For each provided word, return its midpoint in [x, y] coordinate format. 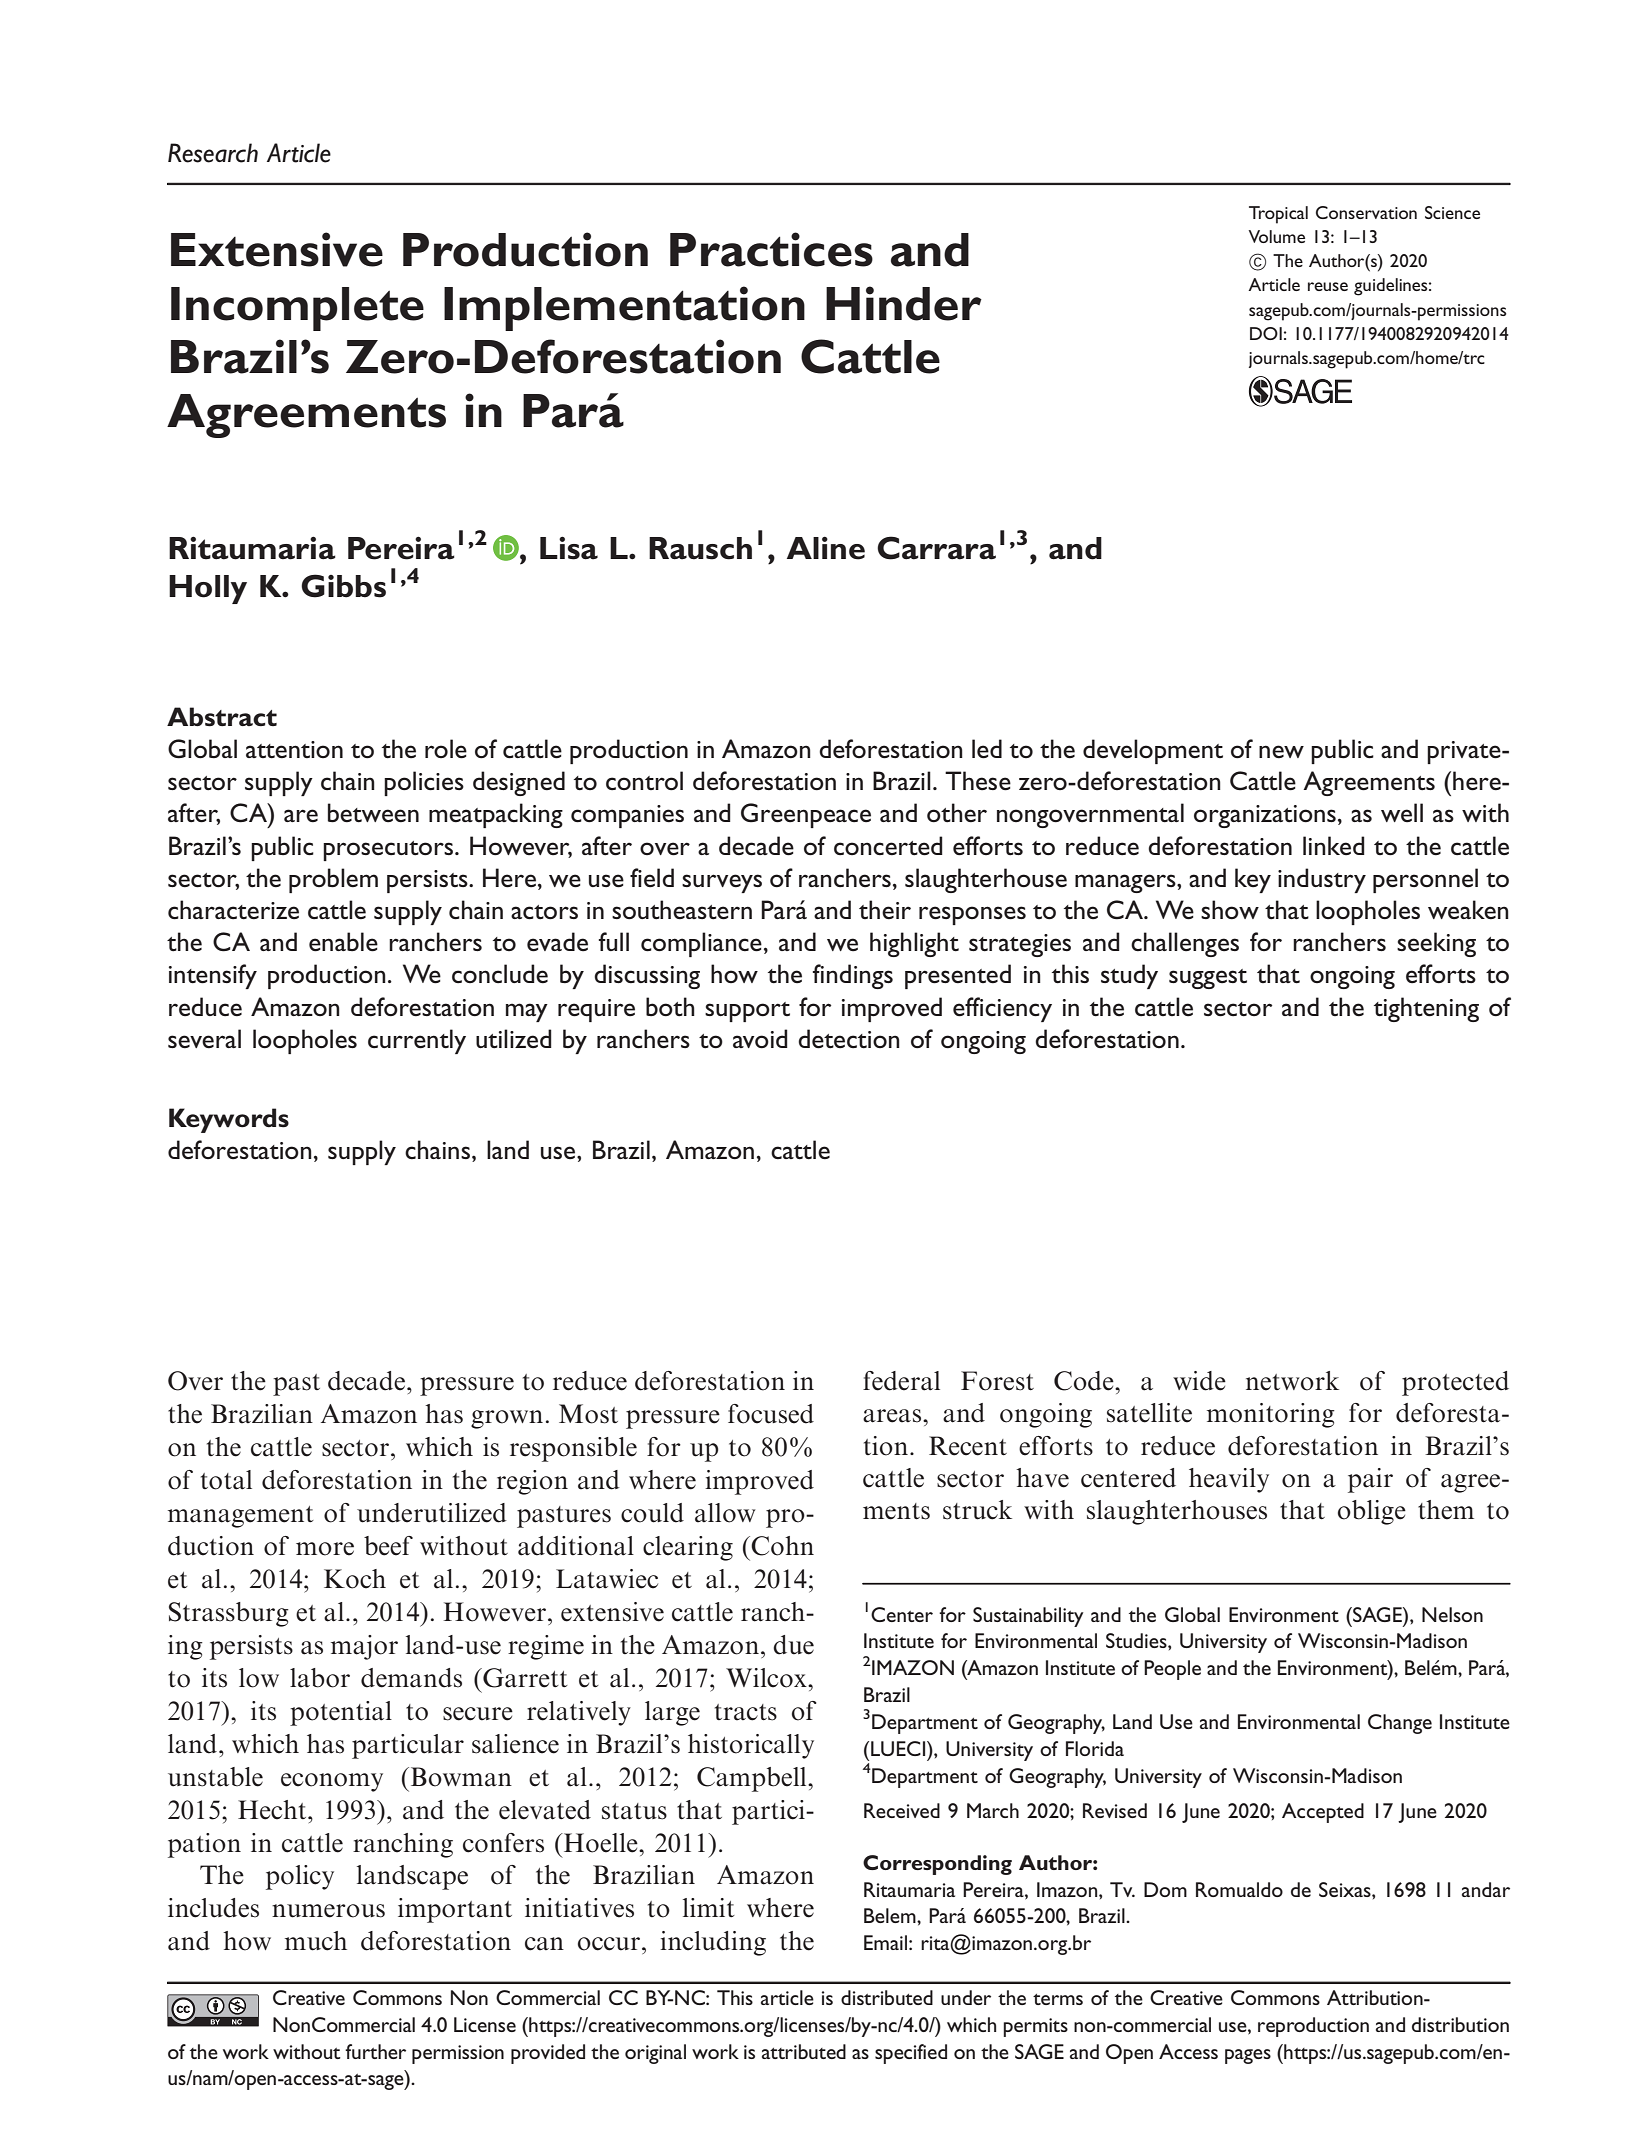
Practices [771, 249]
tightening [1426, 1009]
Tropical [1278, 215]
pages [1248, 2056]
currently [417, 1041]
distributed [887, 1997]
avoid [760, 1039]
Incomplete [297, 309]
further [375, 2051]
